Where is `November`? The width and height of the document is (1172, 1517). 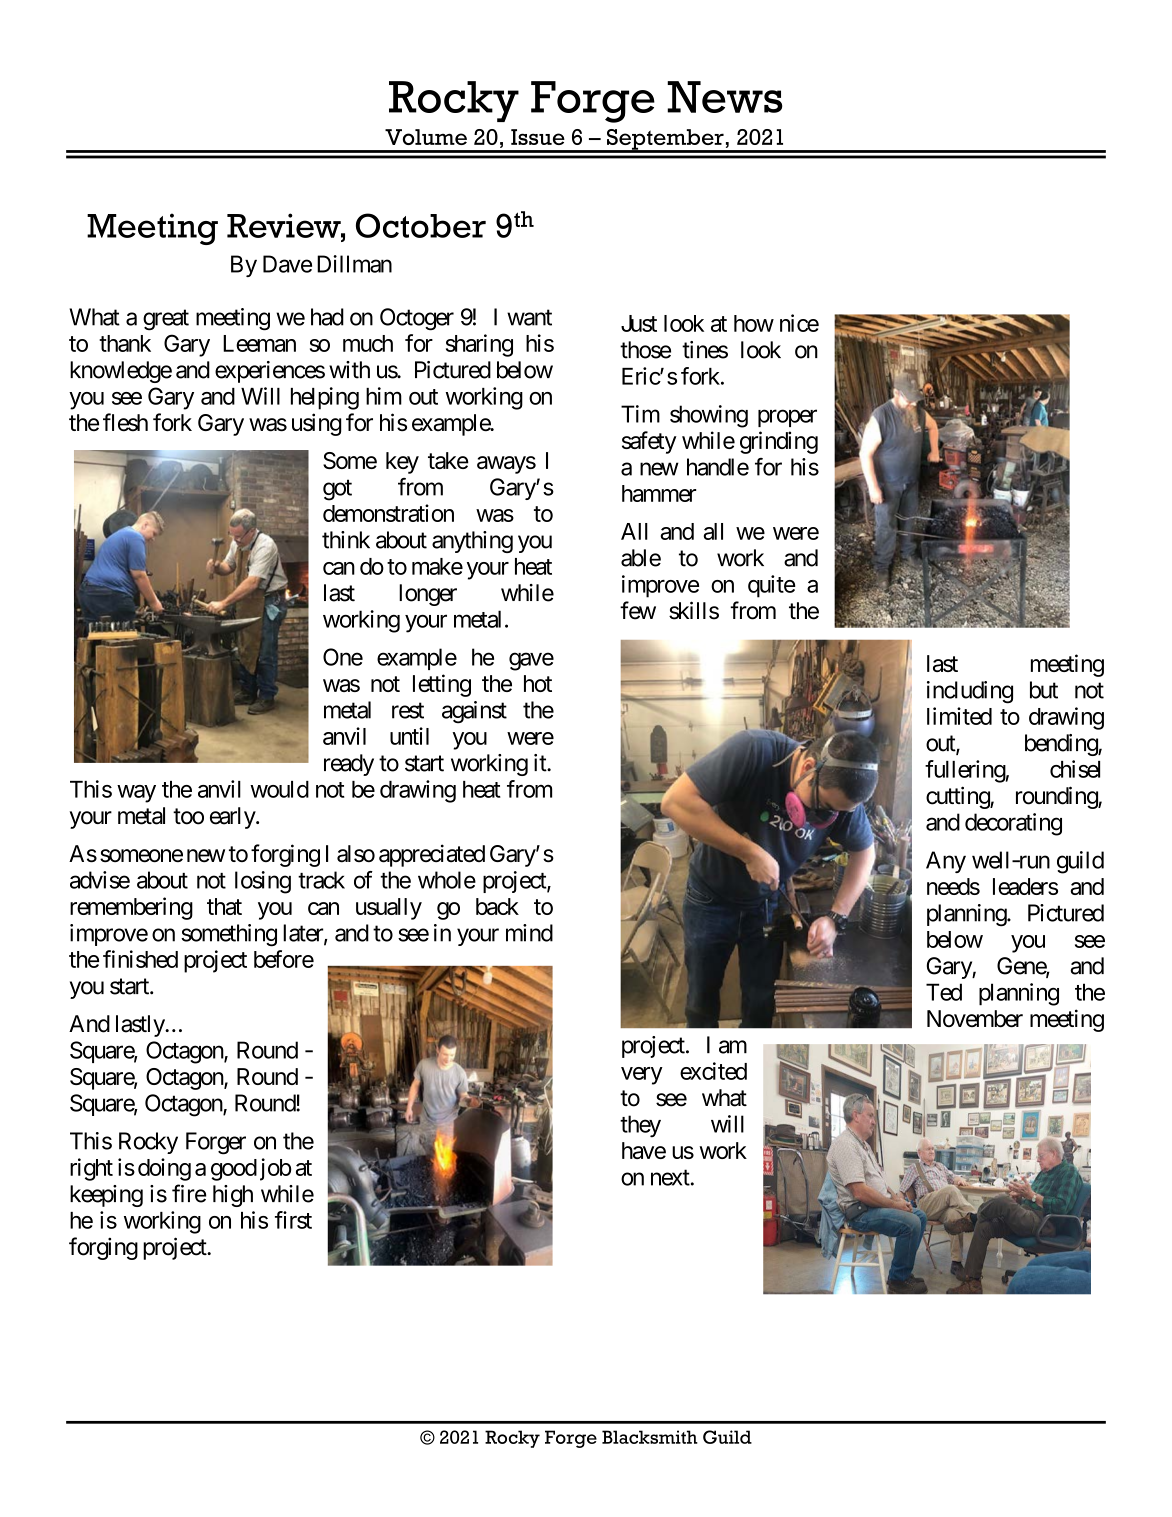
November is located at coordinates (975, 1018).
